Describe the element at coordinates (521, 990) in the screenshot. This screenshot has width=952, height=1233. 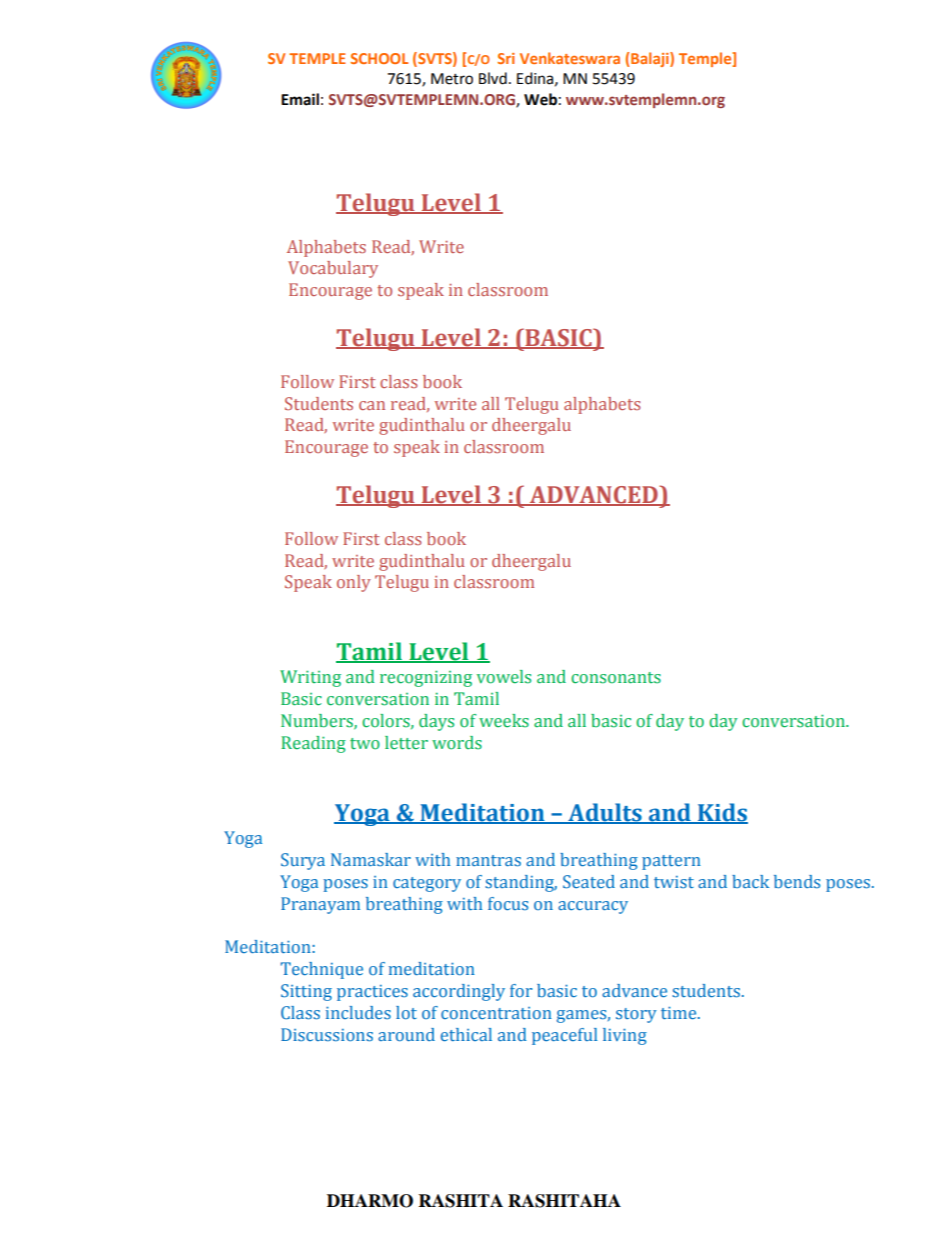
I see `for` at that location.
